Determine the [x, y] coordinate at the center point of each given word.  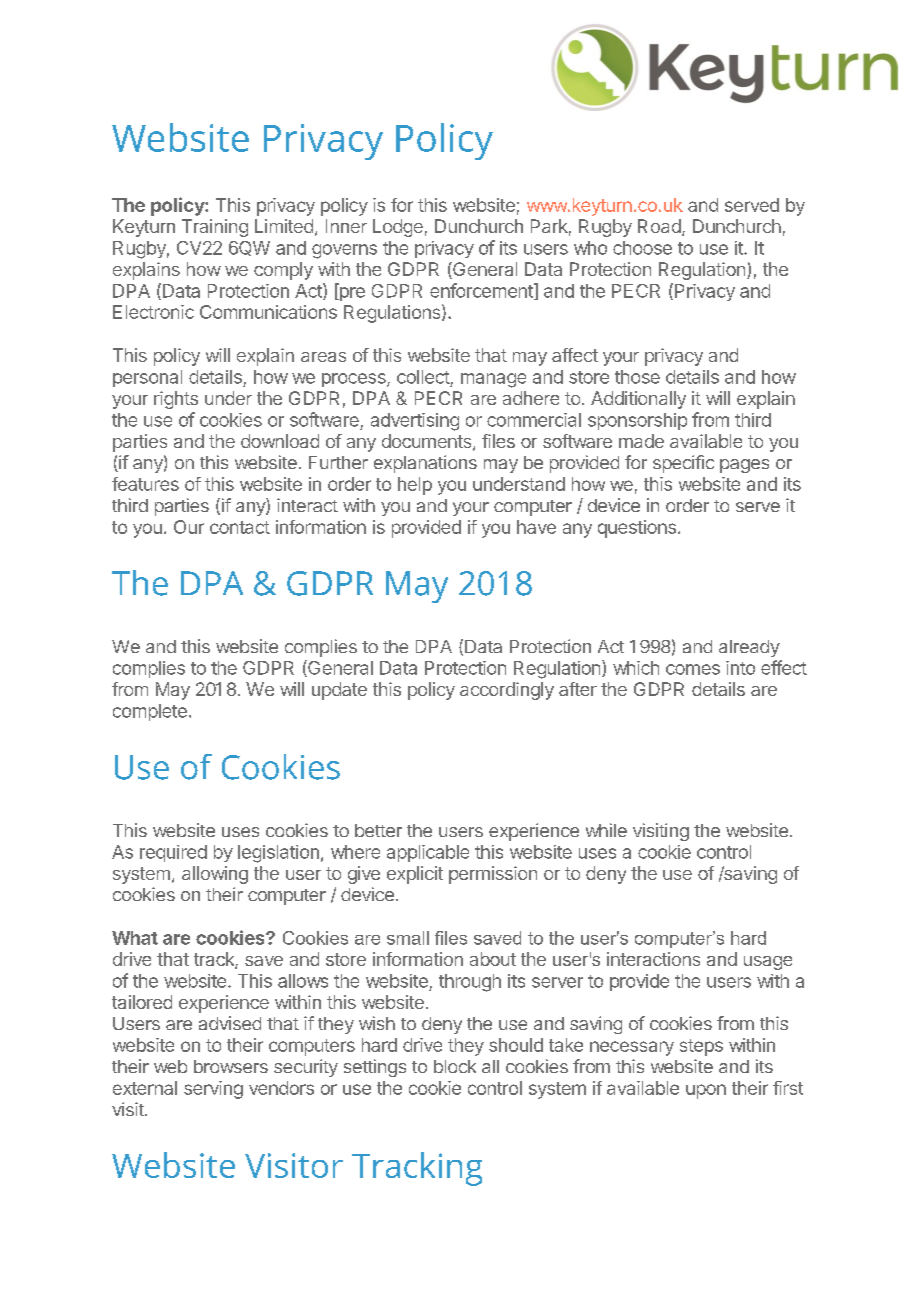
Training [215, 228]
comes [693, 669]
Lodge [398, 228]
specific [683, 464]
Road [659, 226]
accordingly [507, 691]
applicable [428, 853]
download [280, 441]
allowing [215, 875]
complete [150, 712]
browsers [231, 1066]
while [606, 830]
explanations [425, 464]
